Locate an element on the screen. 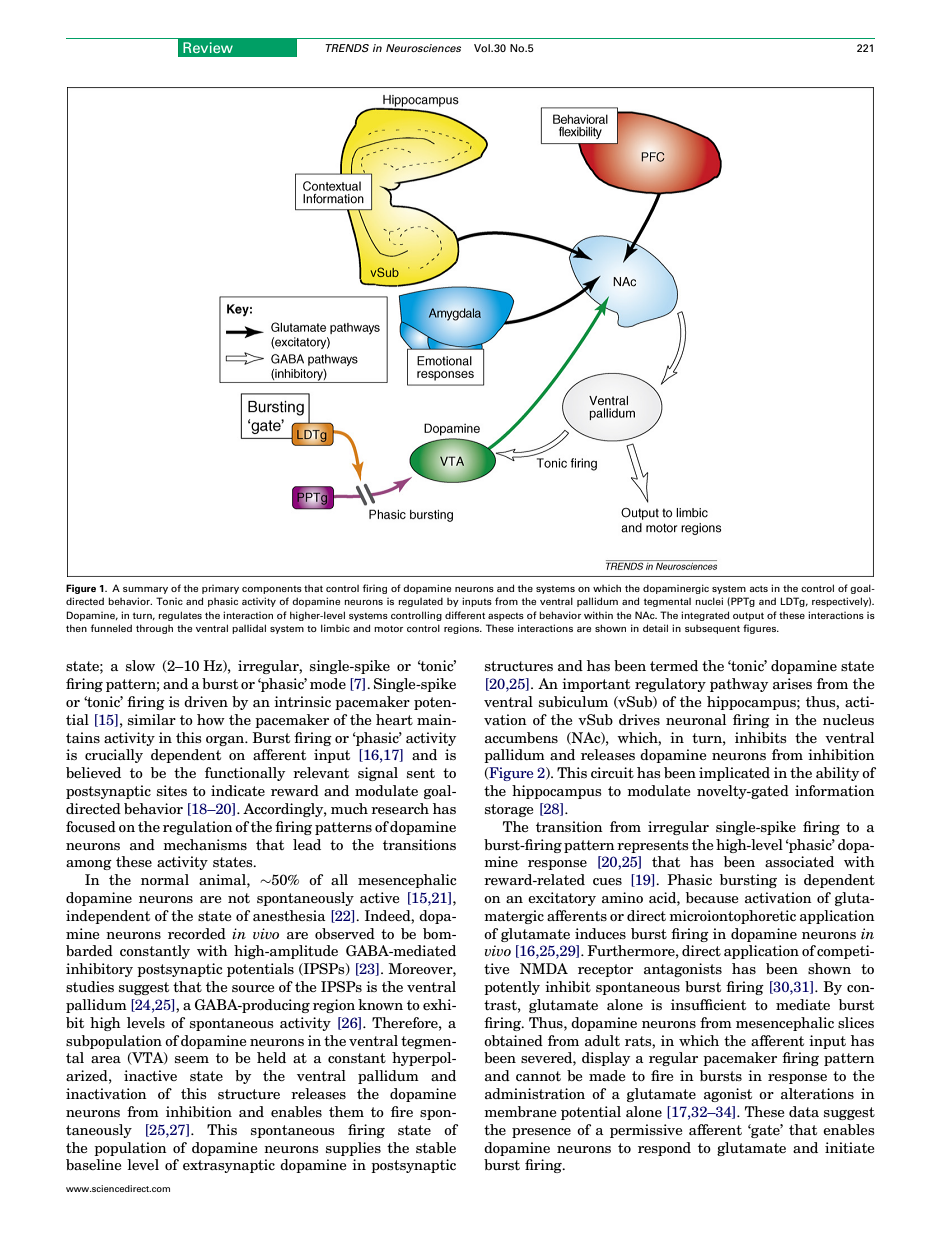 This screenshot has width=952, height=1235. Review is located at coordinates (208, 47).
